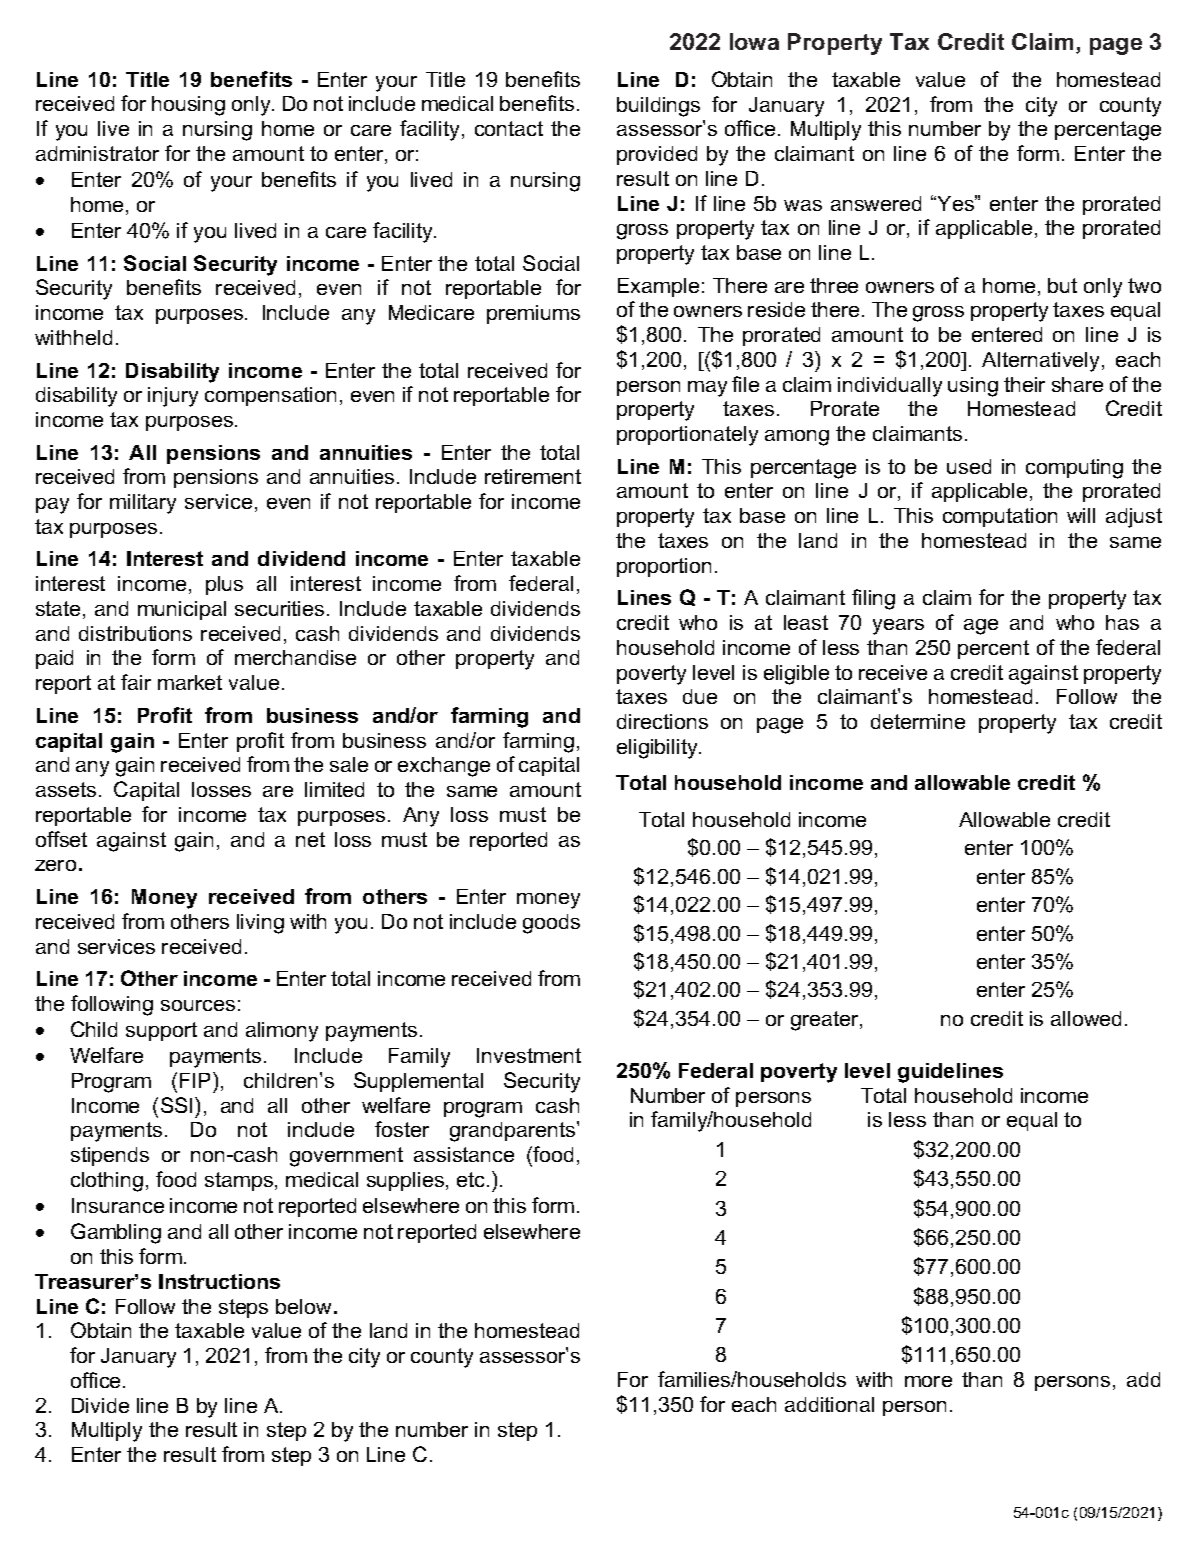 Image resolution: width=1198 pixels, height=1550 pixels. Describe the element at coordinates (658, 107) in the screenshot. I see `buildings` at that location.
